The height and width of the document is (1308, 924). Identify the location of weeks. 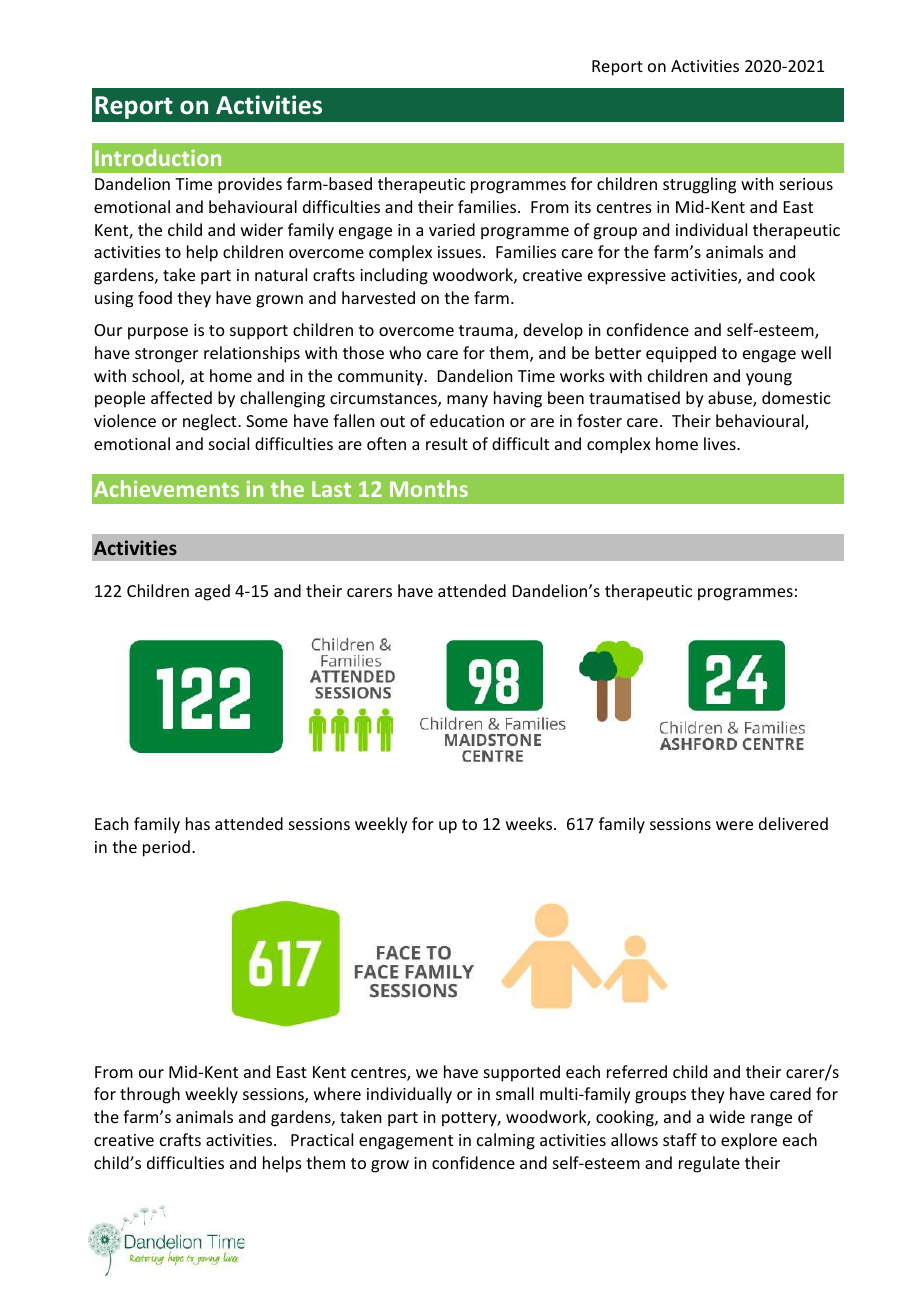
(530, 823).
